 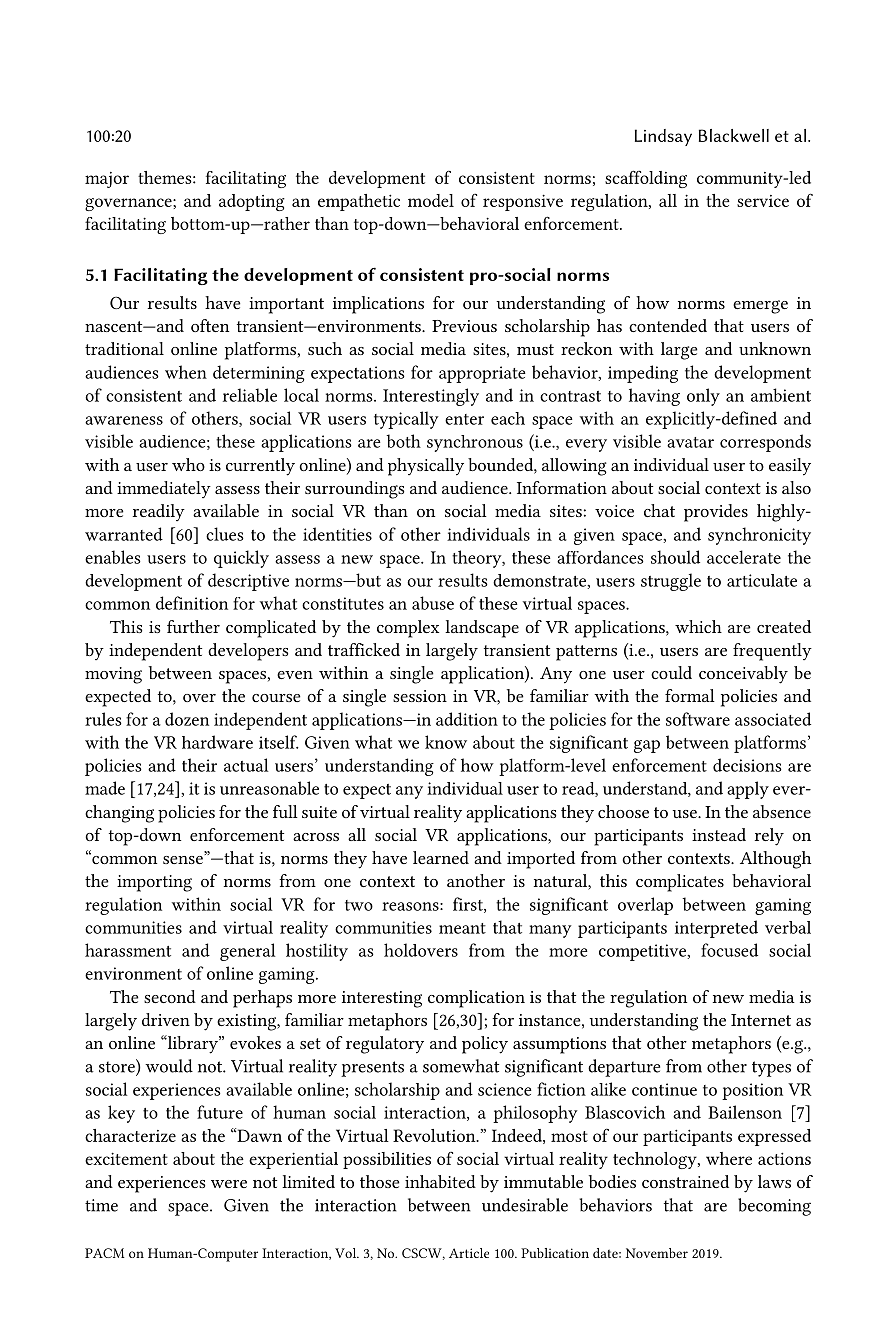 I want to click on avatar, so click(x=690, y=442).
